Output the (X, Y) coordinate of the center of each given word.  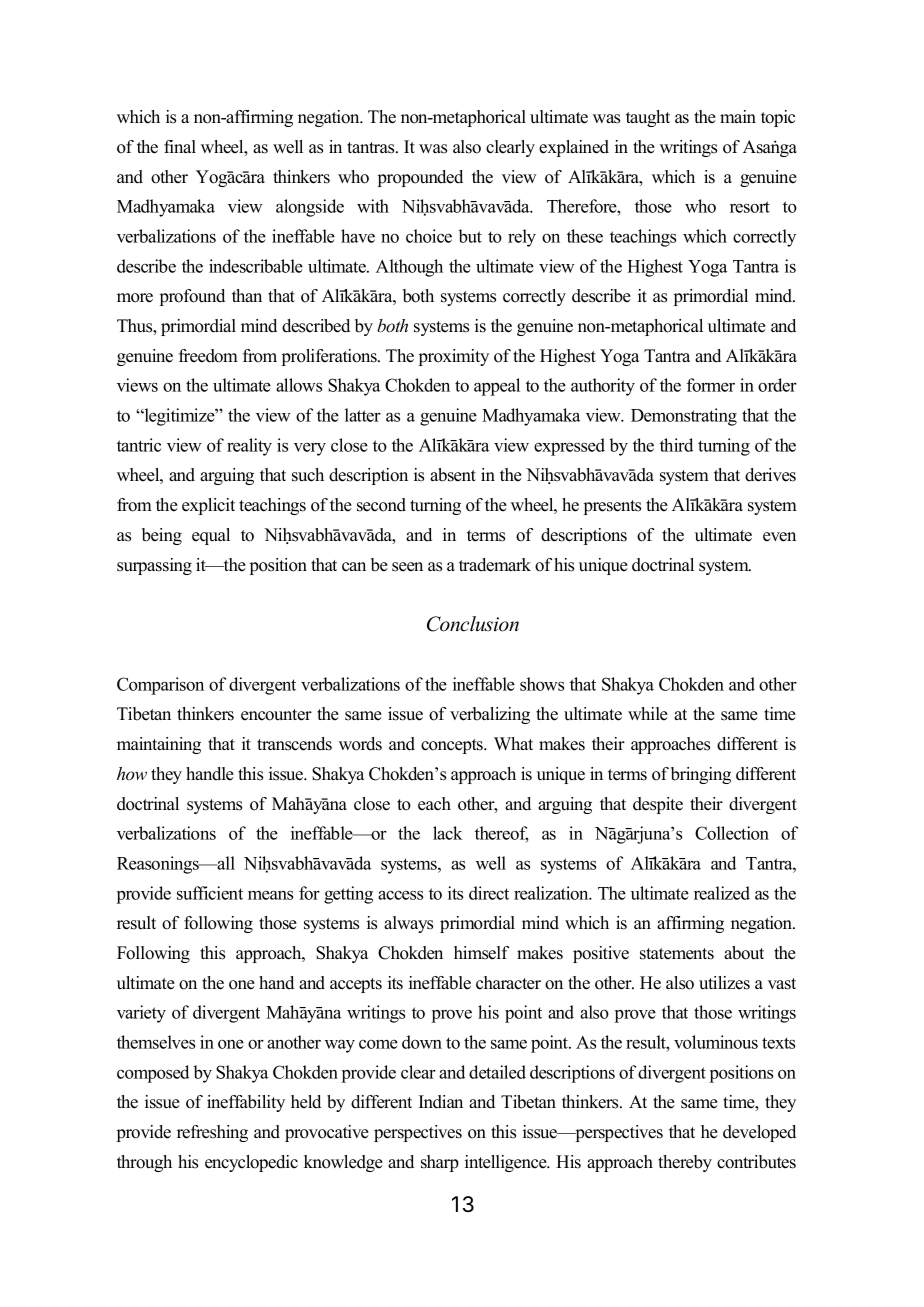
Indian (441, 1102)
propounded (420, 178)
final (180, 146)
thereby (685, 1163)
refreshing (212, 1133)
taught (648, 118)
